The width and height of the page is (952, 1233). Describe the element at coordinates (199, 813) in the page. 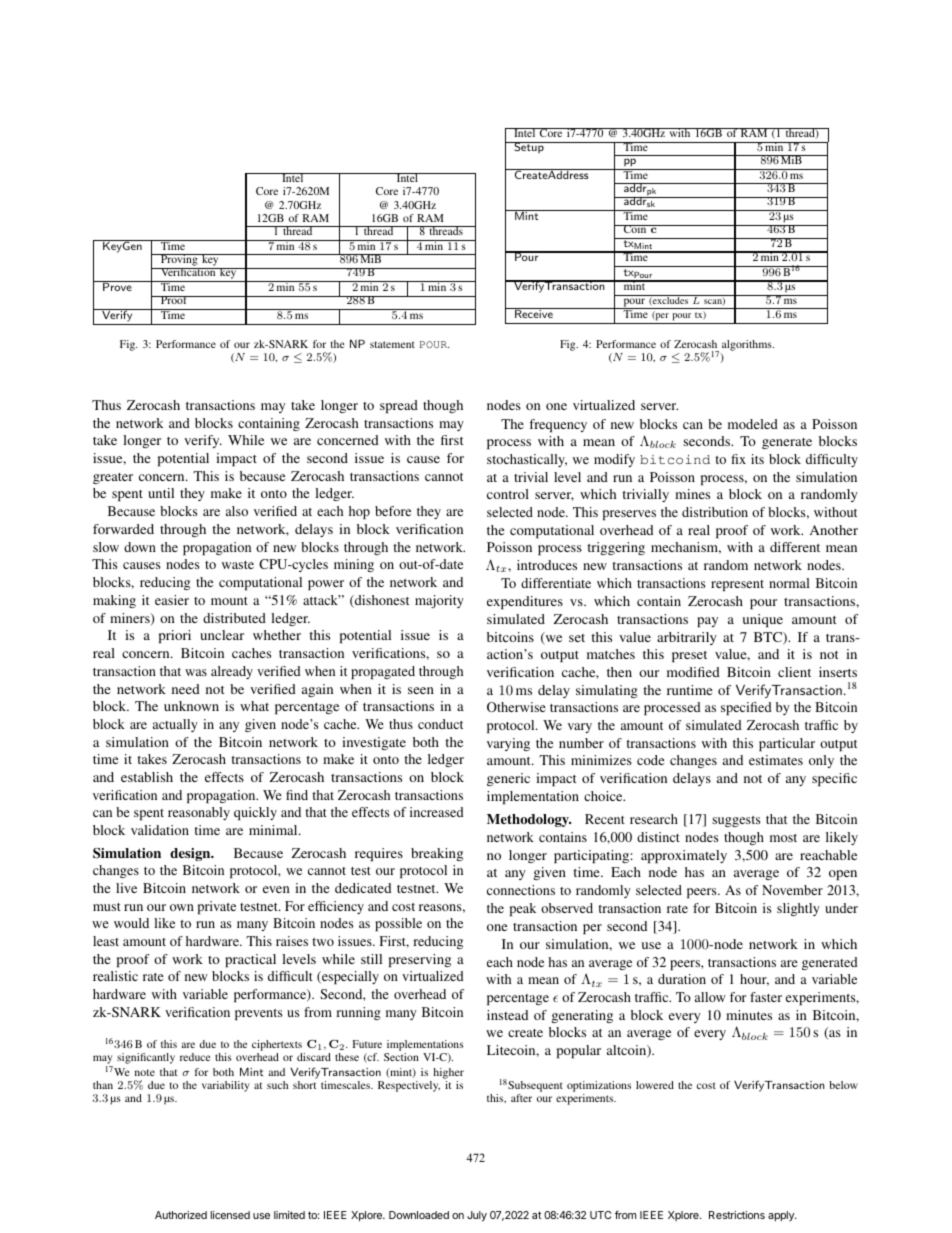

I see `reasonably` at that location.
